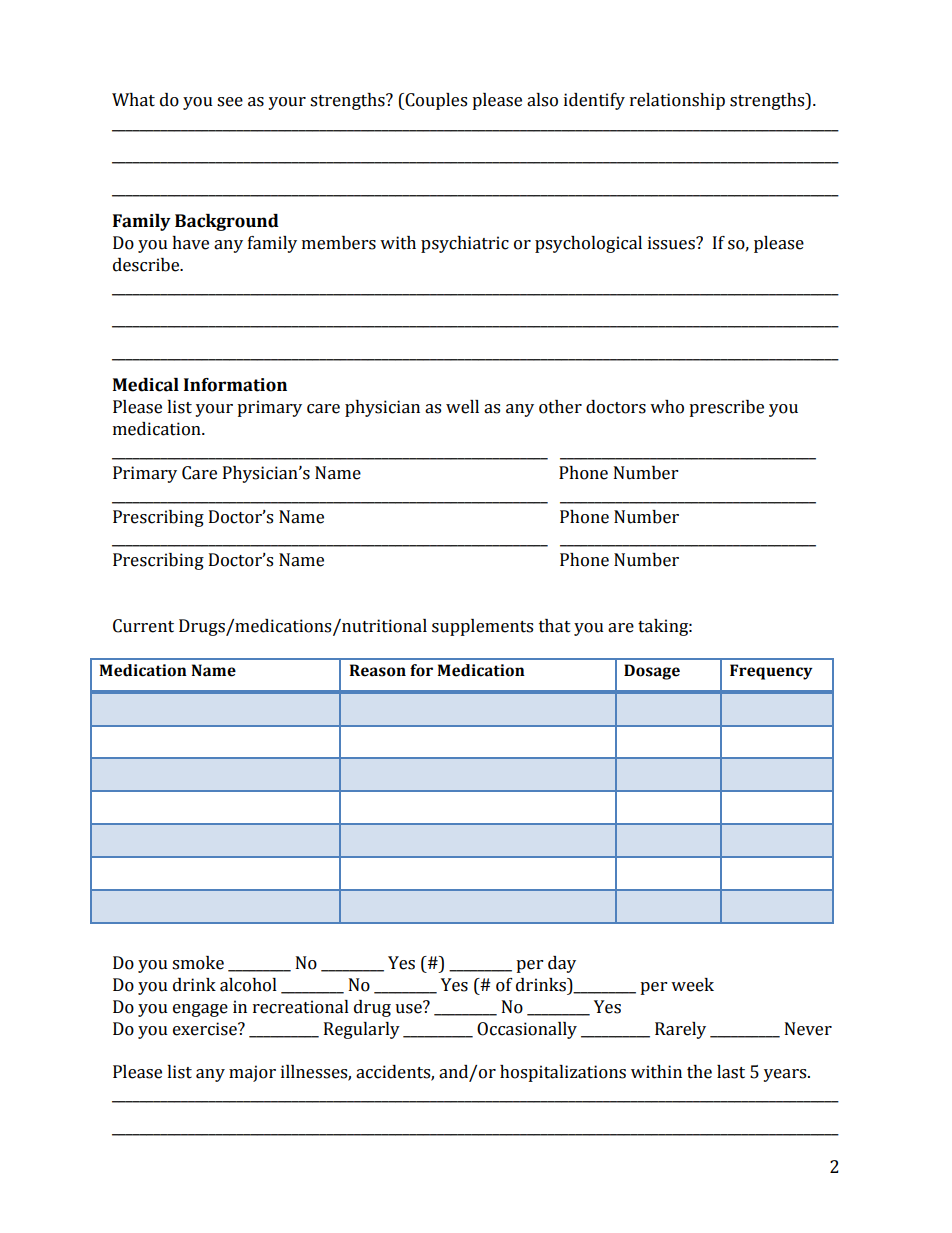  What do you see at coordinates (143, 626) in the screenshot?
I see `Current` at bounding box center [143, 626].
